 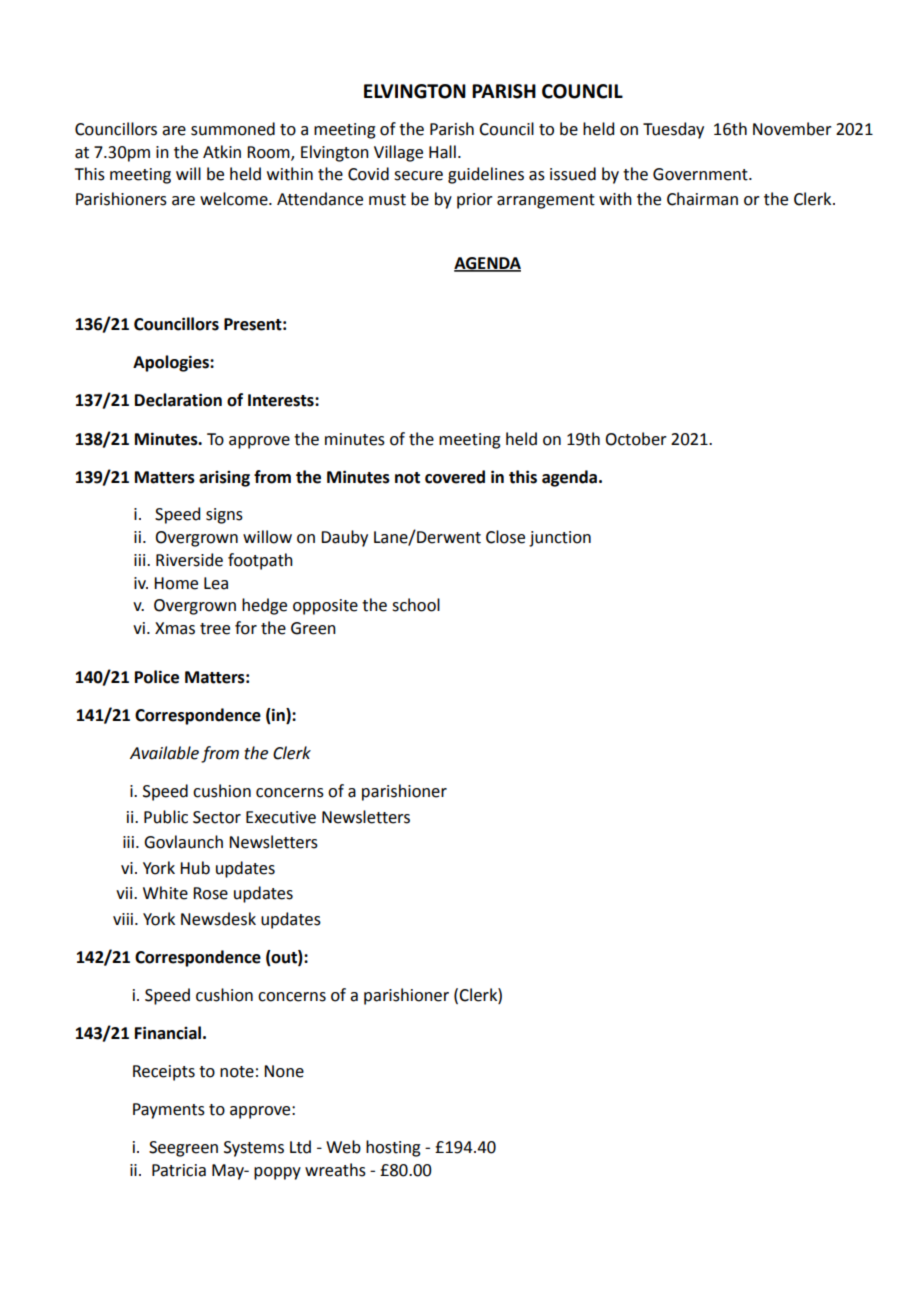 I want to click on junction, so click(x=560, y=539).
